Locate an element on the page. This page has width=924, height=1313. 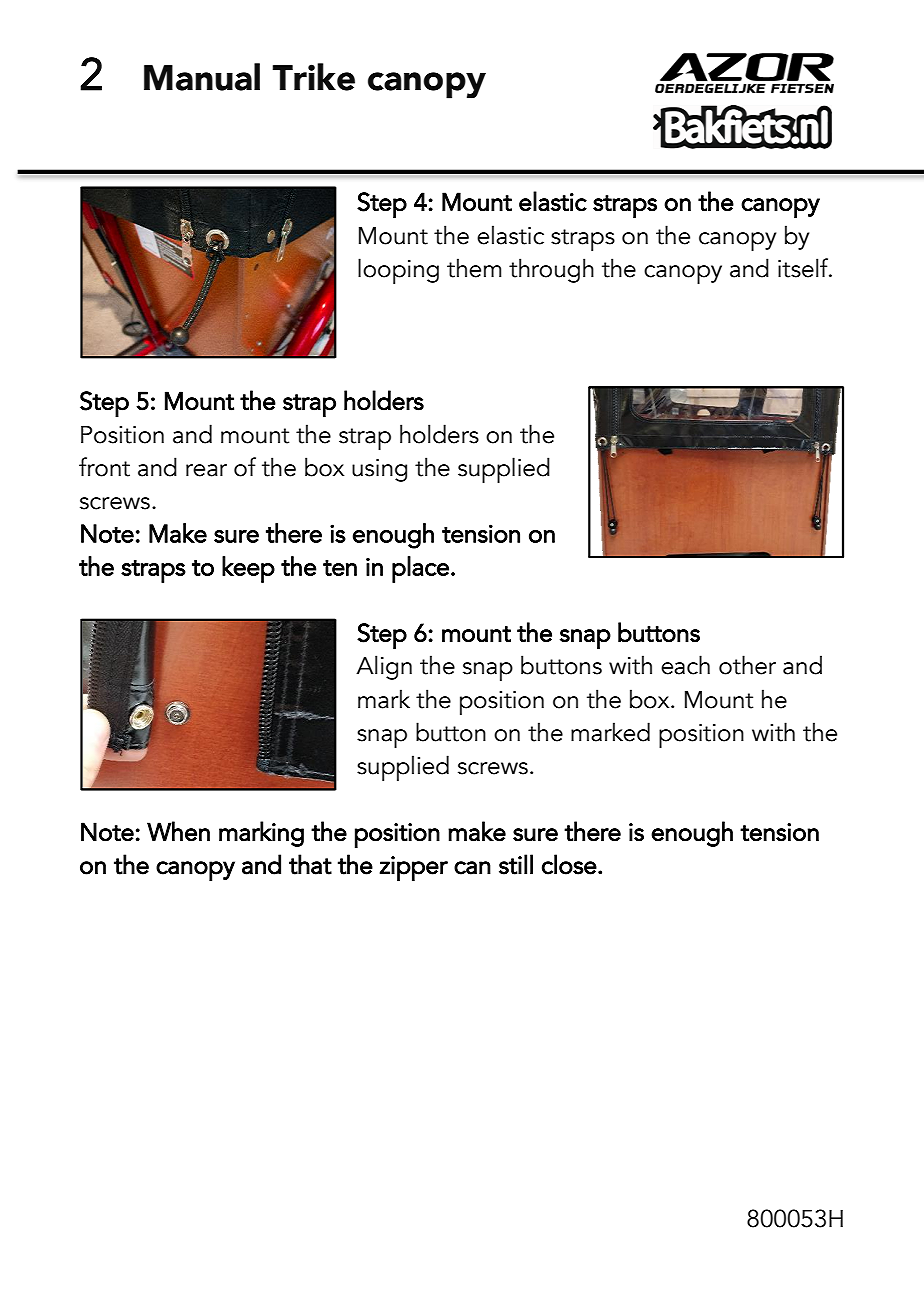
using is located at coordinates (379, 470).
